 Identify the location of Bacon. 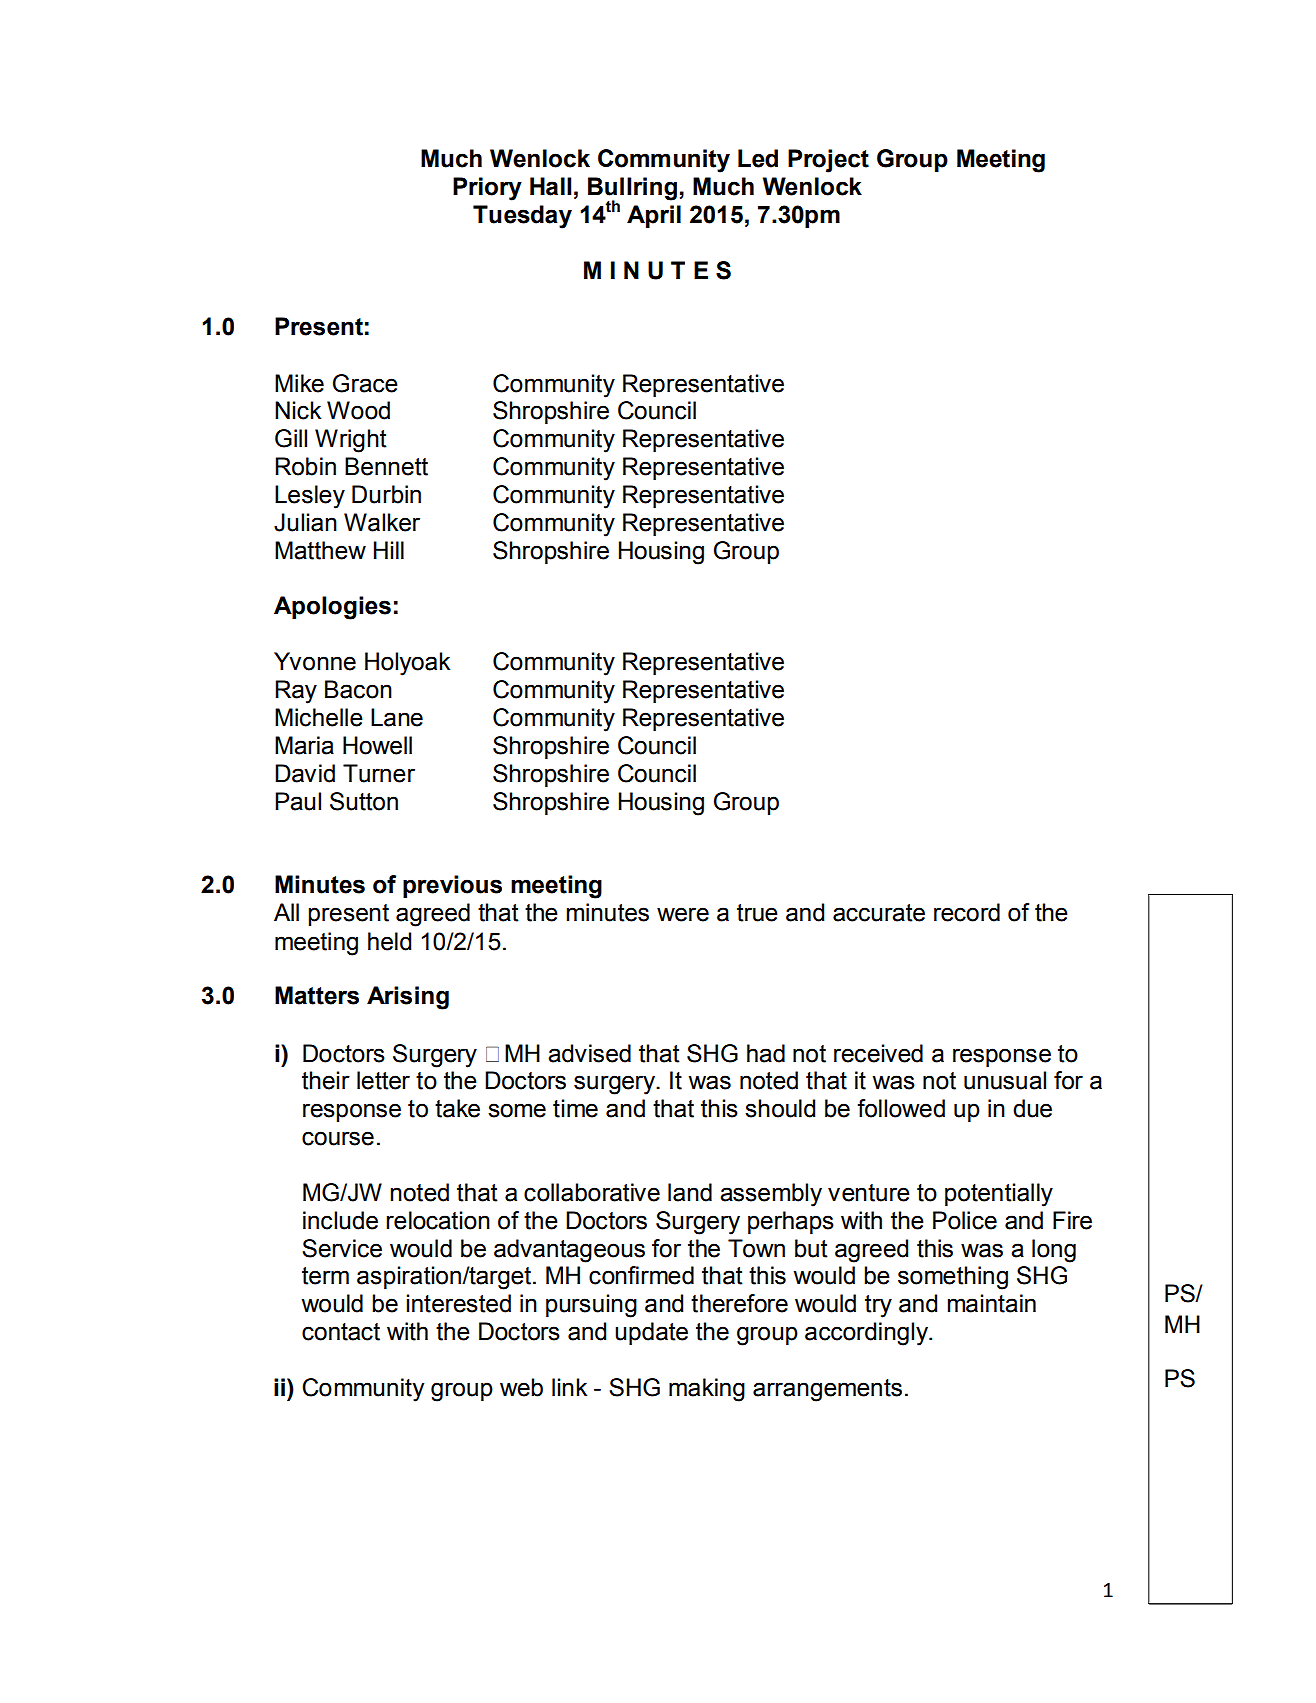
(358, 689).
